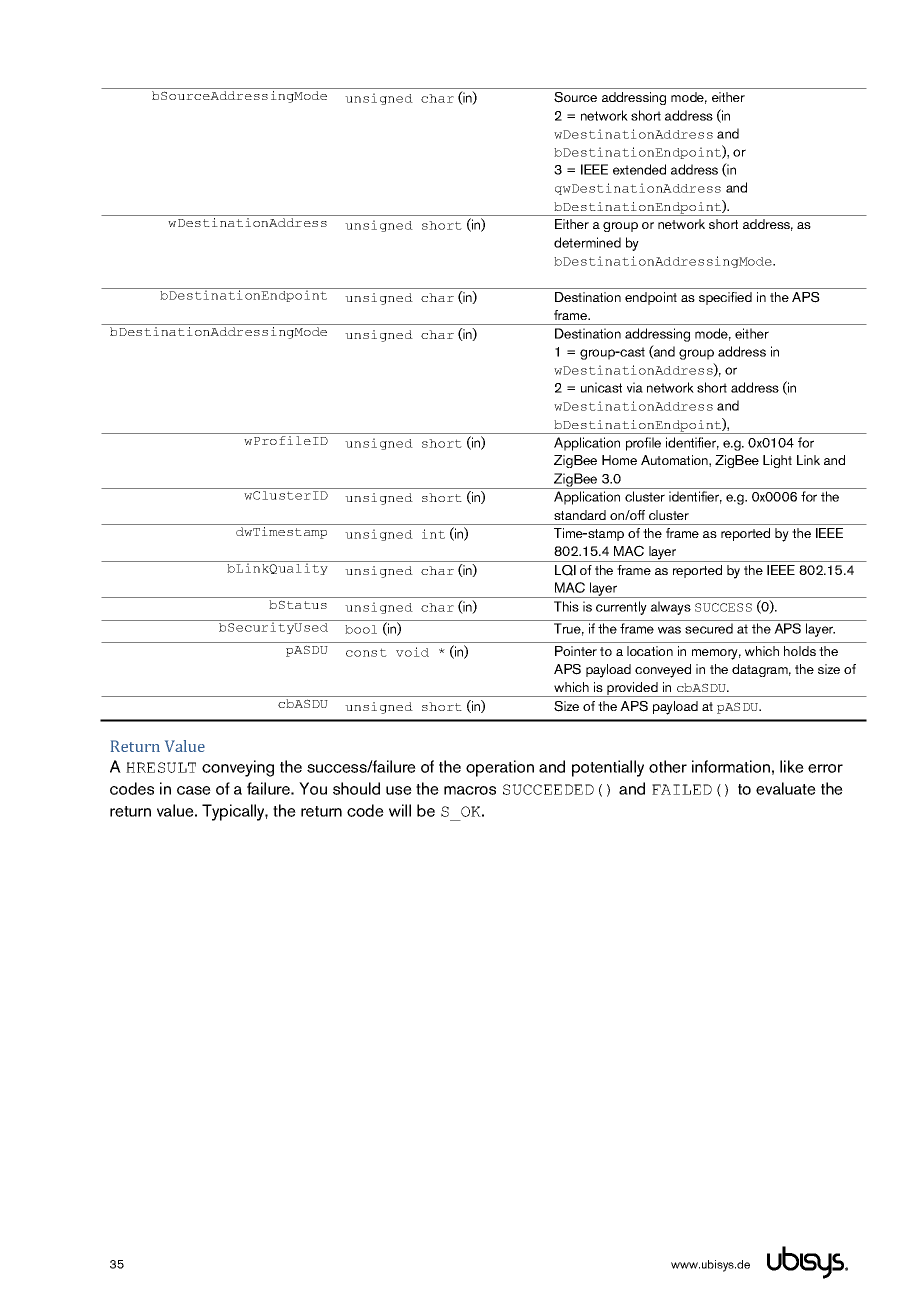 This image has height=1308, width=924. I want to click on determined, so click(587, 242).
